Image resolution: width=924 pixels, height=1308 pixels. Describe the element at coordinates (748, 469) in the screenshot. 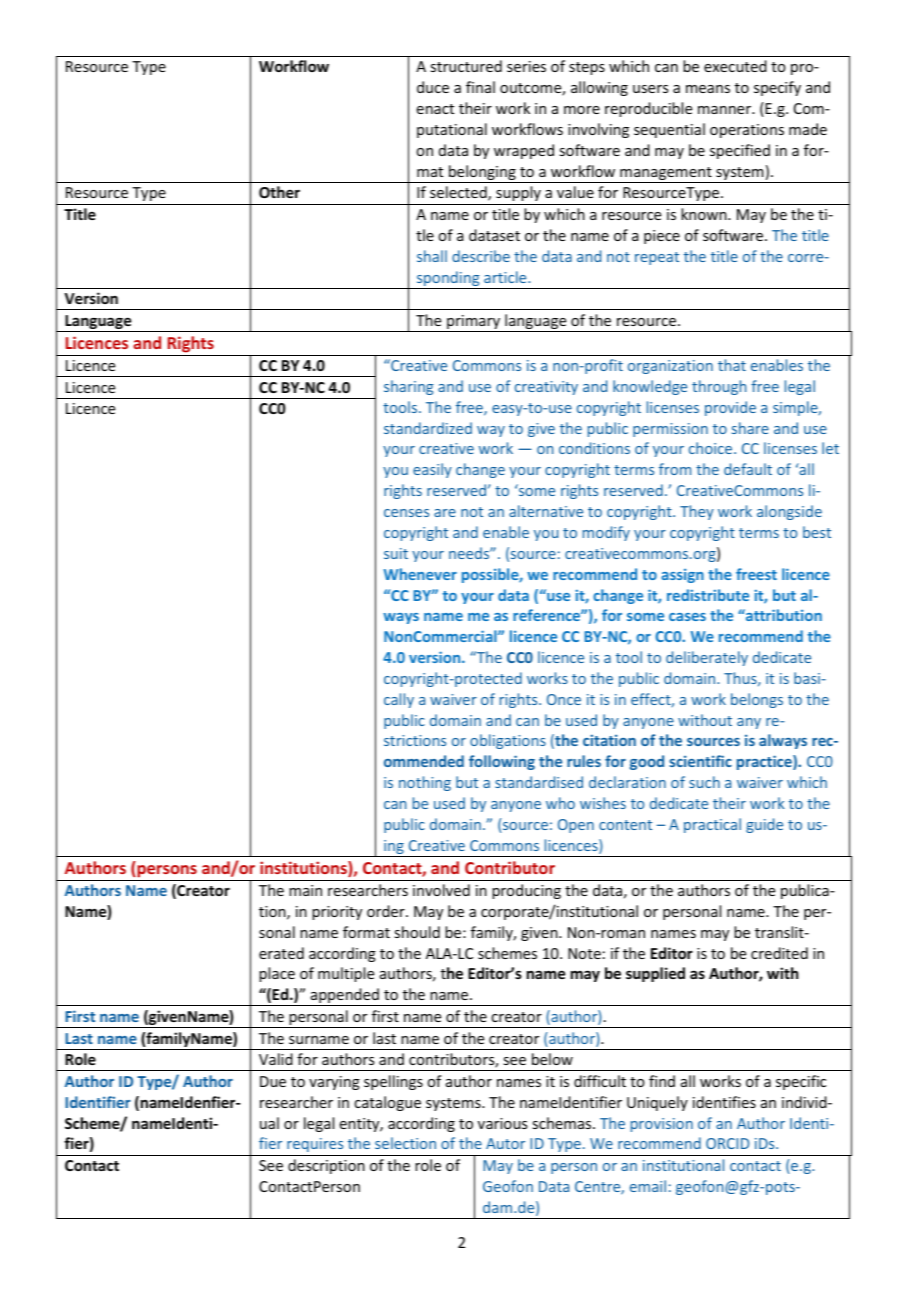

I see `default` at that location.
